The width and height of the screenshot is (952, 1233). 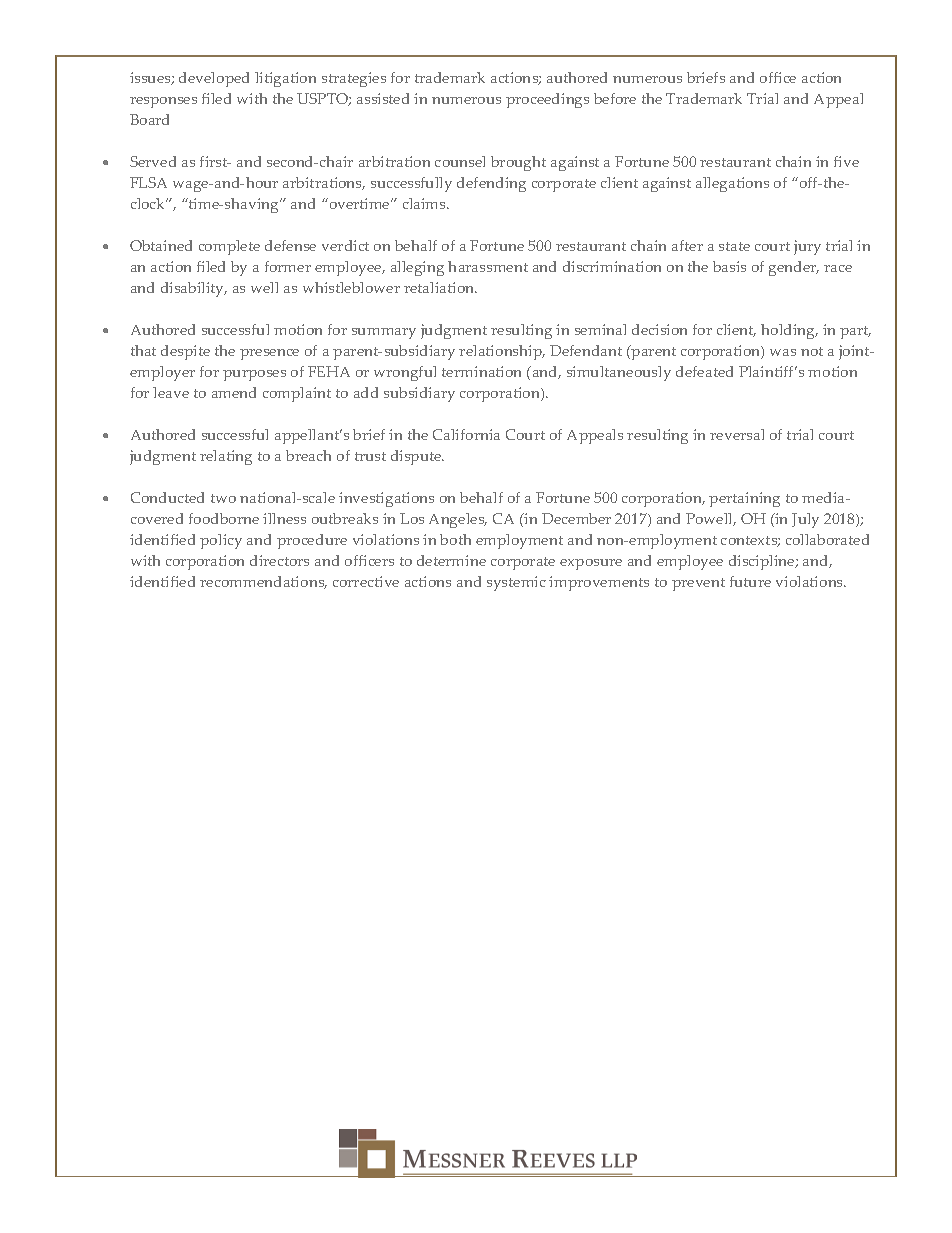 I want to click on recommendations, so click(x=263, y=582).
